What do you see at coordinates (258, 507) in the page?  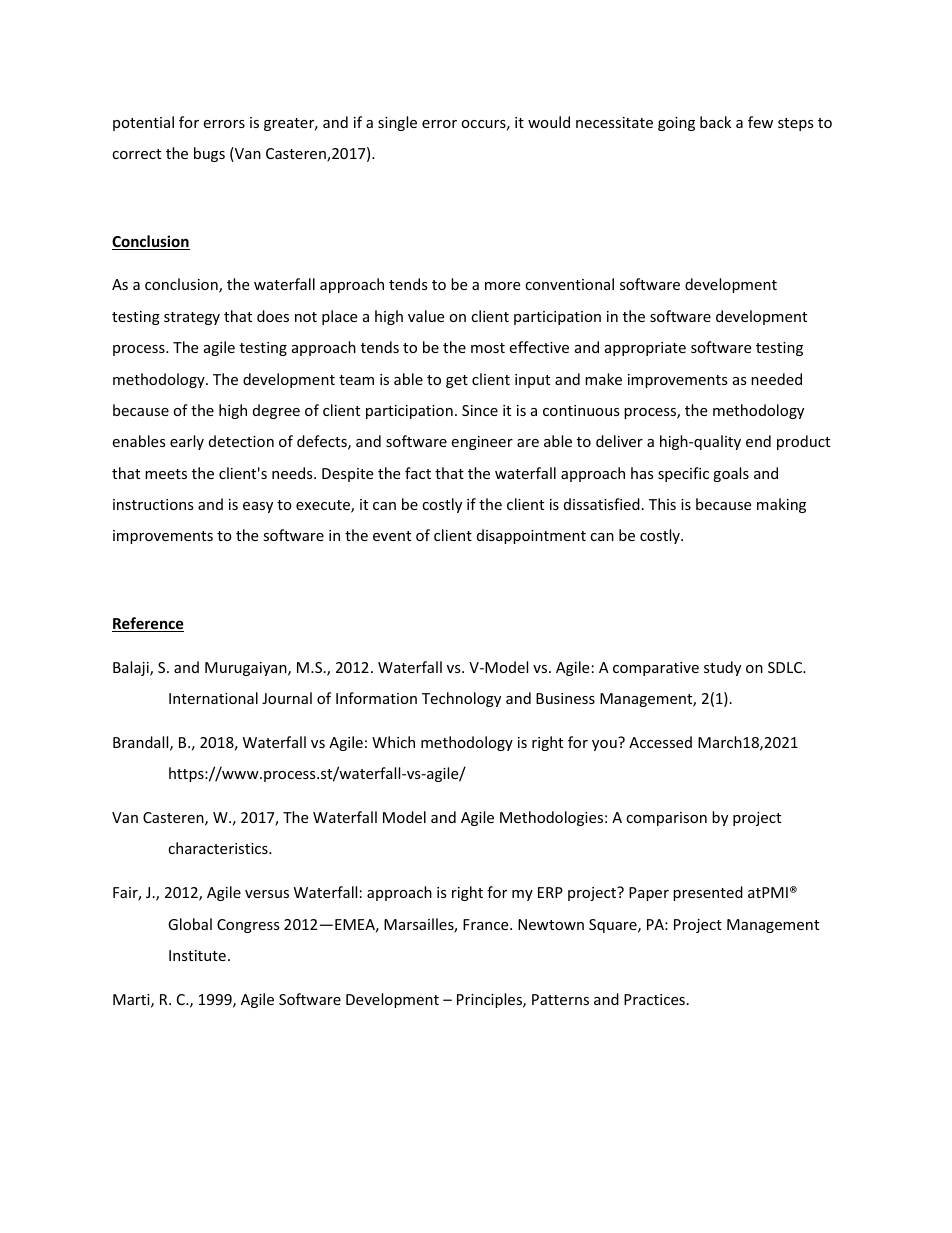 I see `easy` at bounding box center [258, 507].
